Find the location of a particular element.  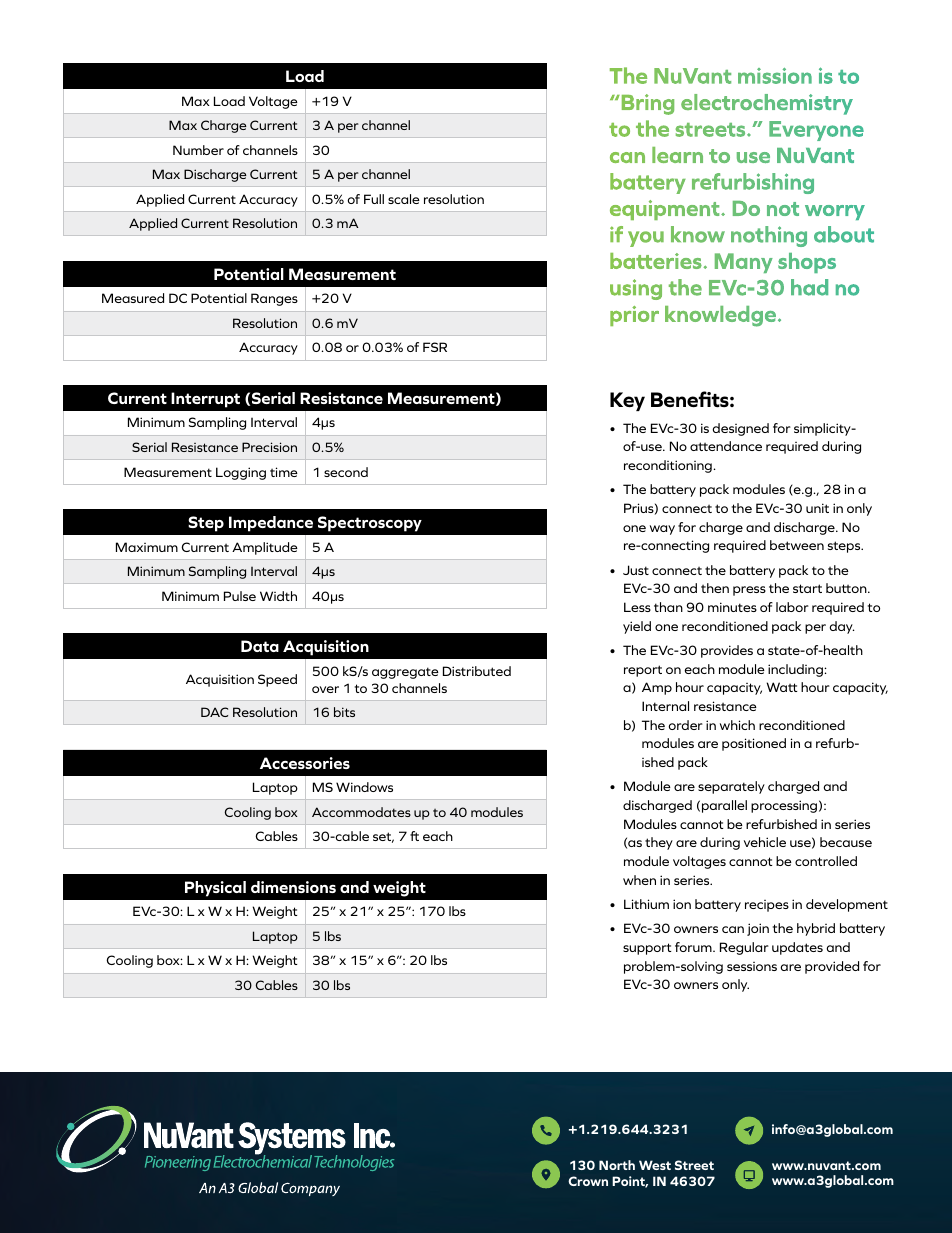

Physical is located at coordinates (215, 889).
